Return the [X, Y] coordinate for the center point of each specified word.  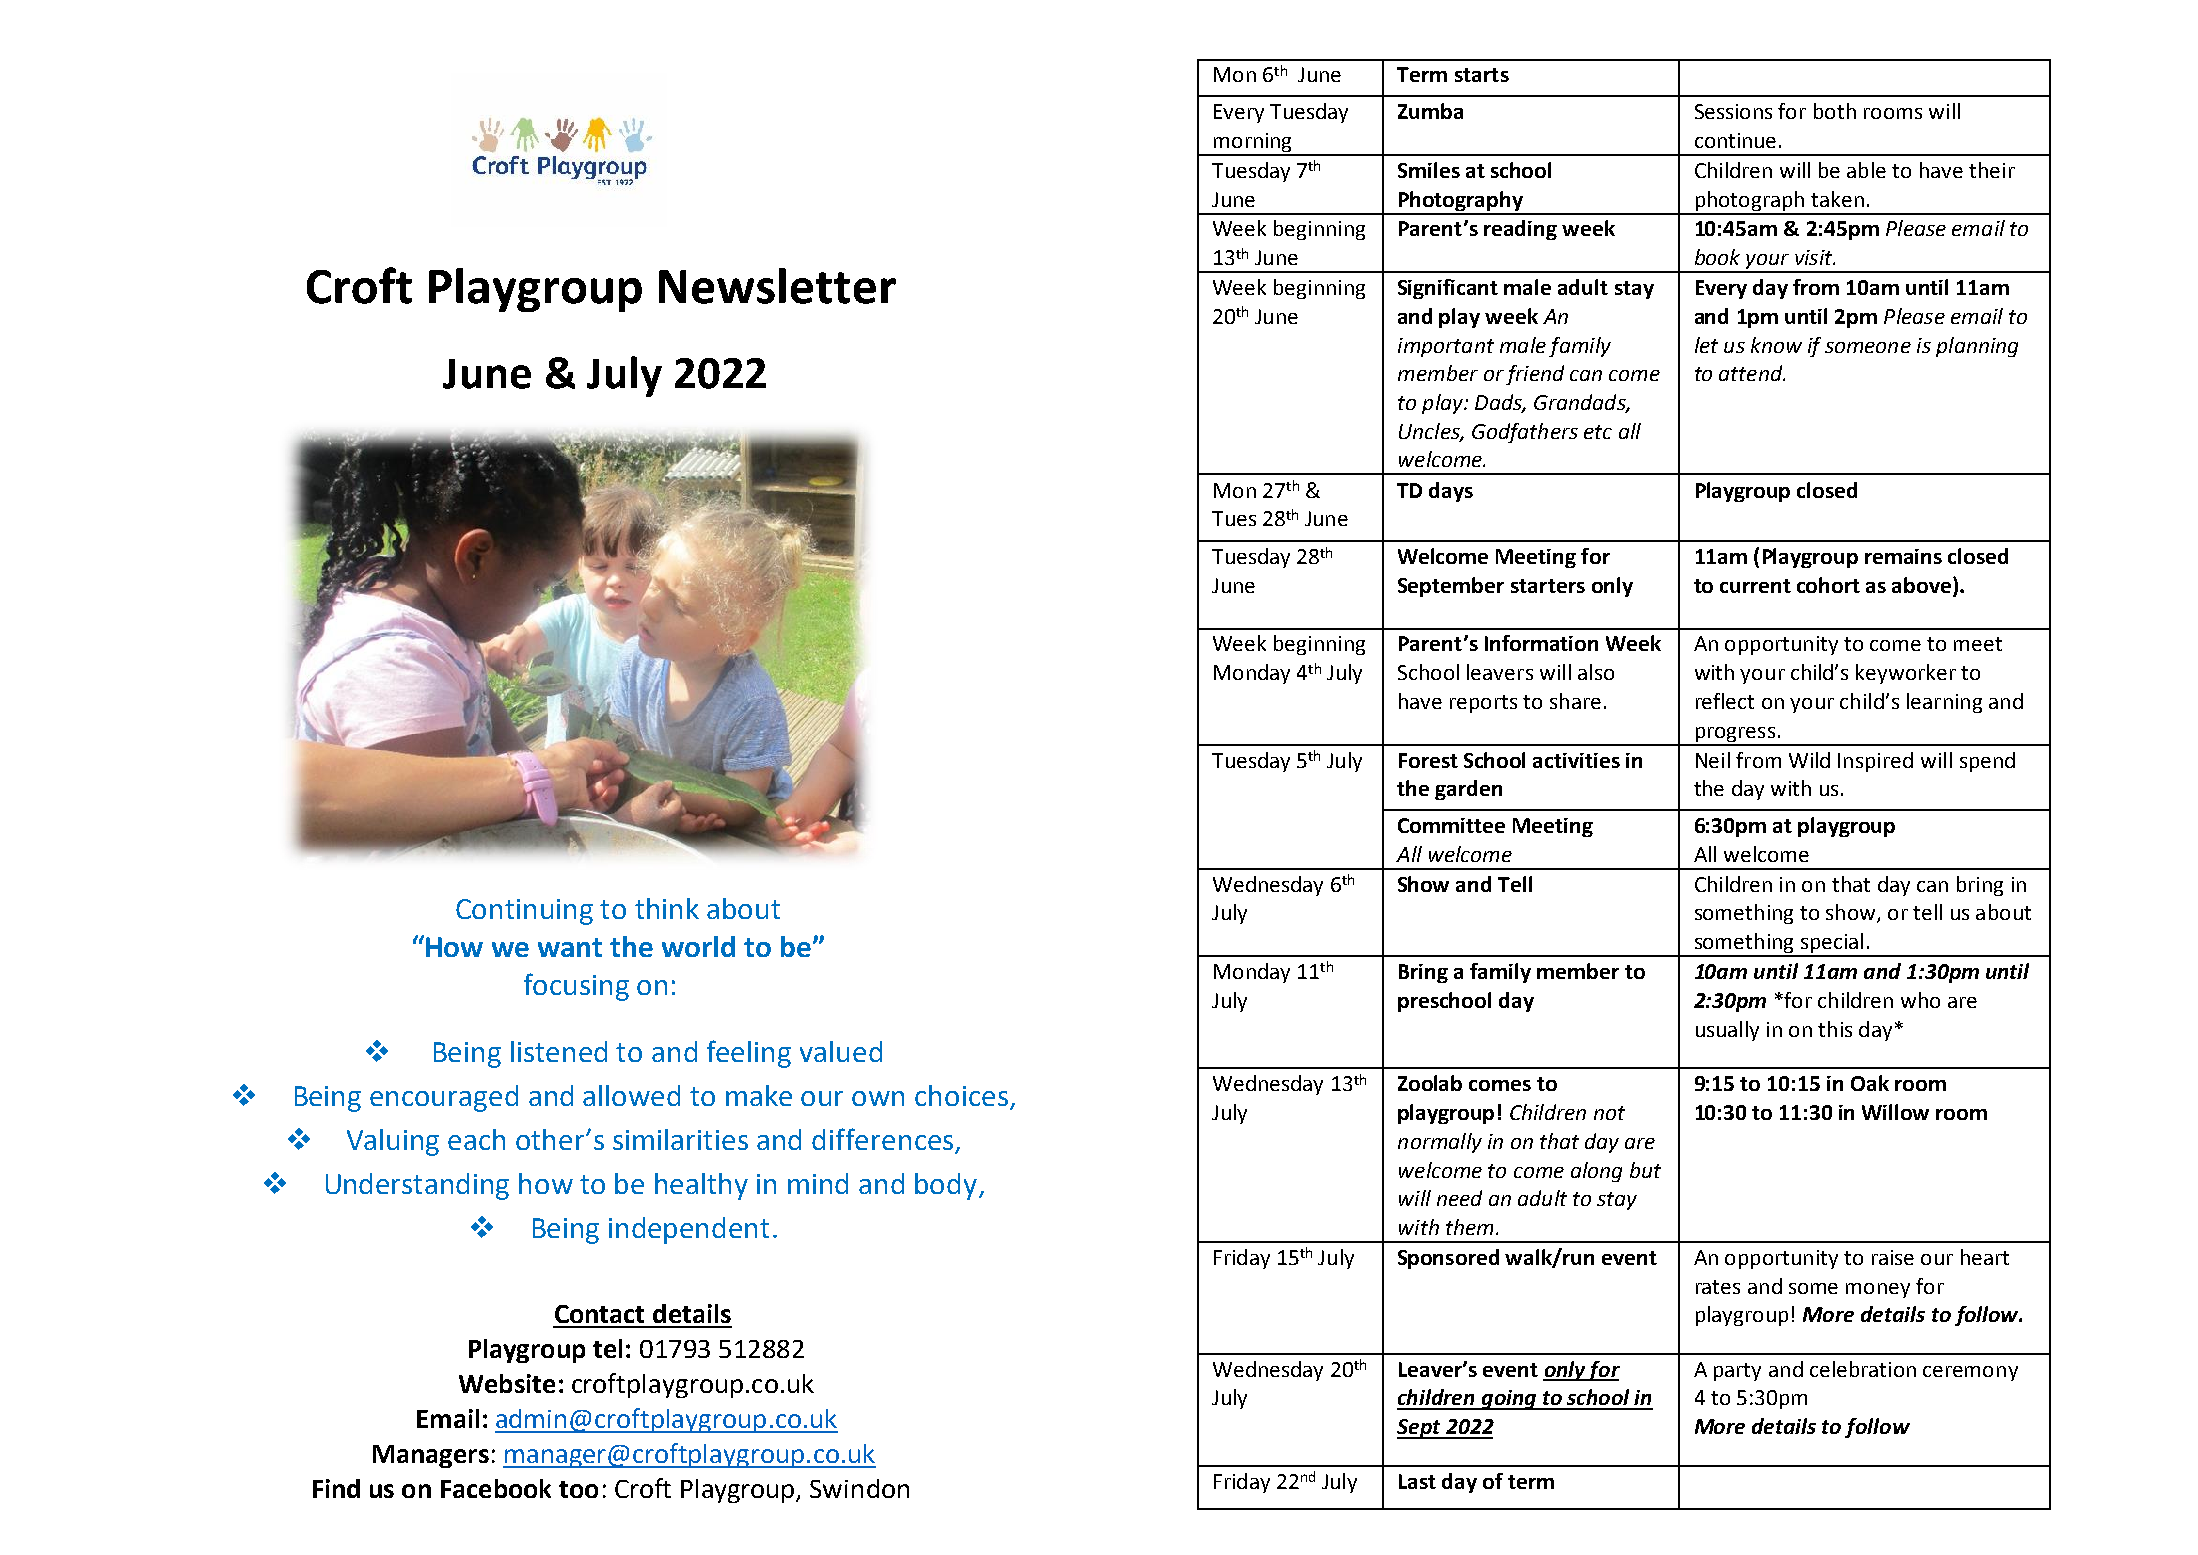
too [578, 1489]
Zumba [1430, 111]
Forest [1428, 760]
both [1835, 111]
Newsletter [777, 286]
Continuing [524, 912]
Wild [1809, 760]
